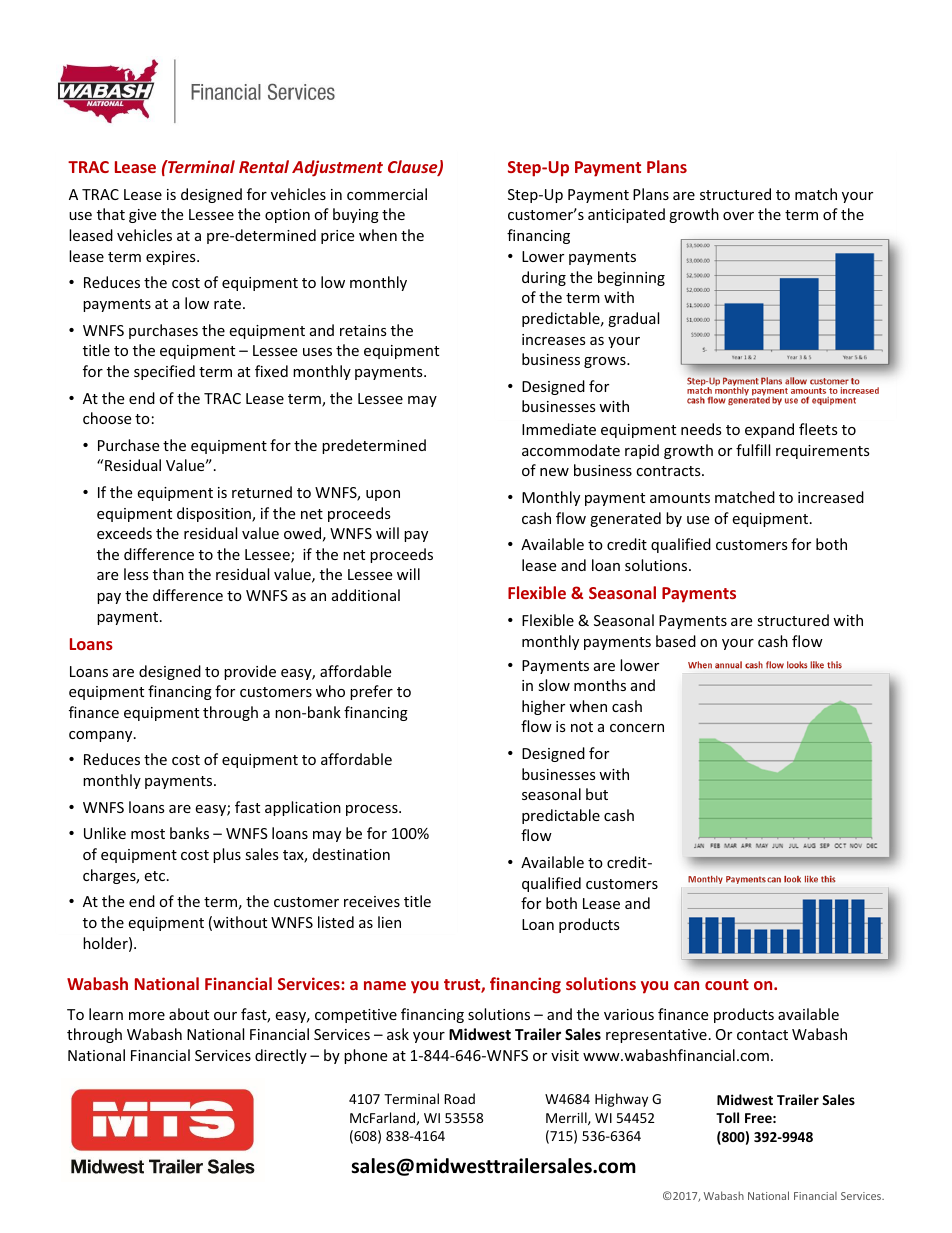 The height and width of the screenshot is (1233, 952). Describe the element at coordinates (383, 495) in the screenshot. I see `upon` at that location.
